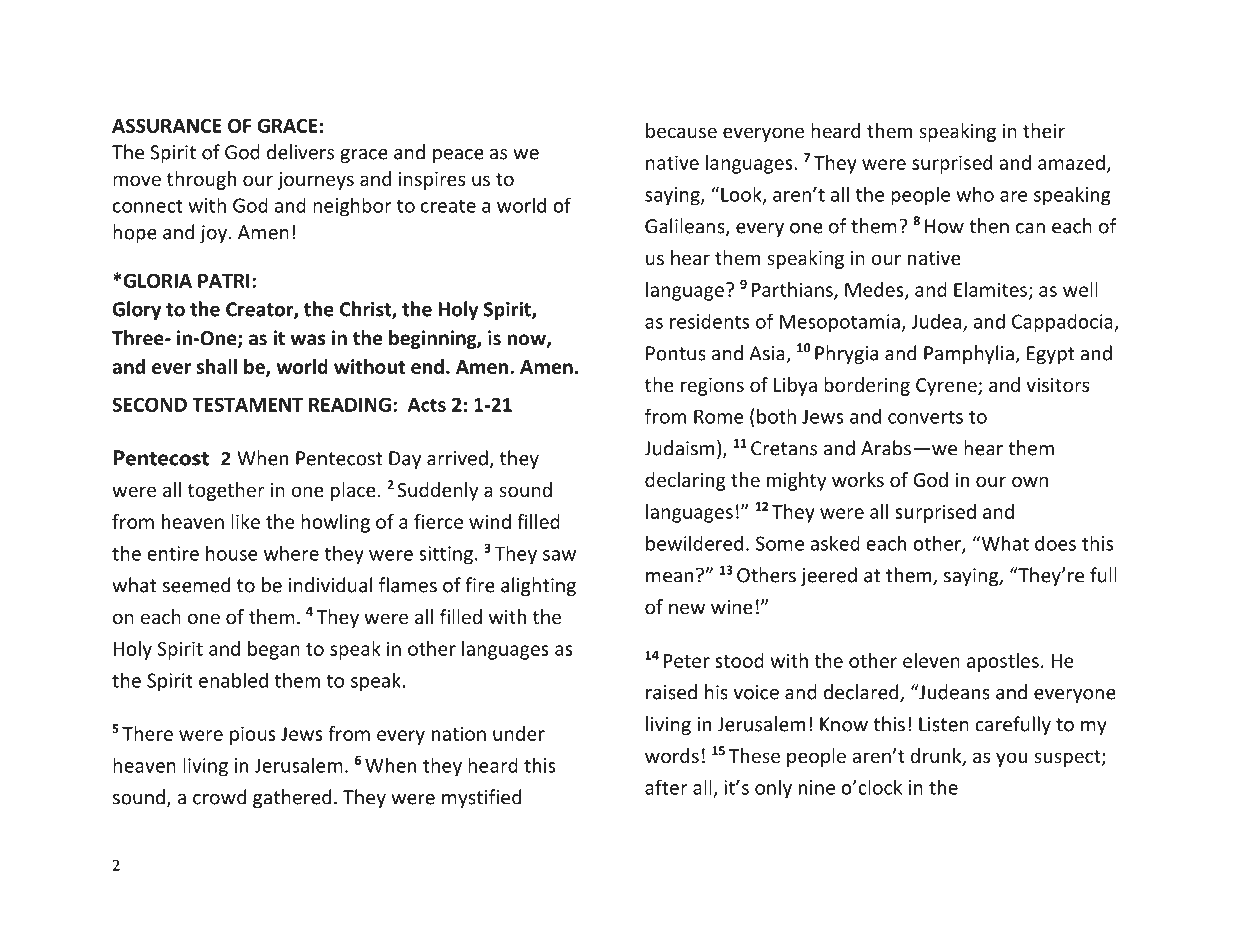 The height and width of the screenshot is (952, 1233). Describe the element at coordinates (709, 321) in the screenshot. I see `residents` at that location.
